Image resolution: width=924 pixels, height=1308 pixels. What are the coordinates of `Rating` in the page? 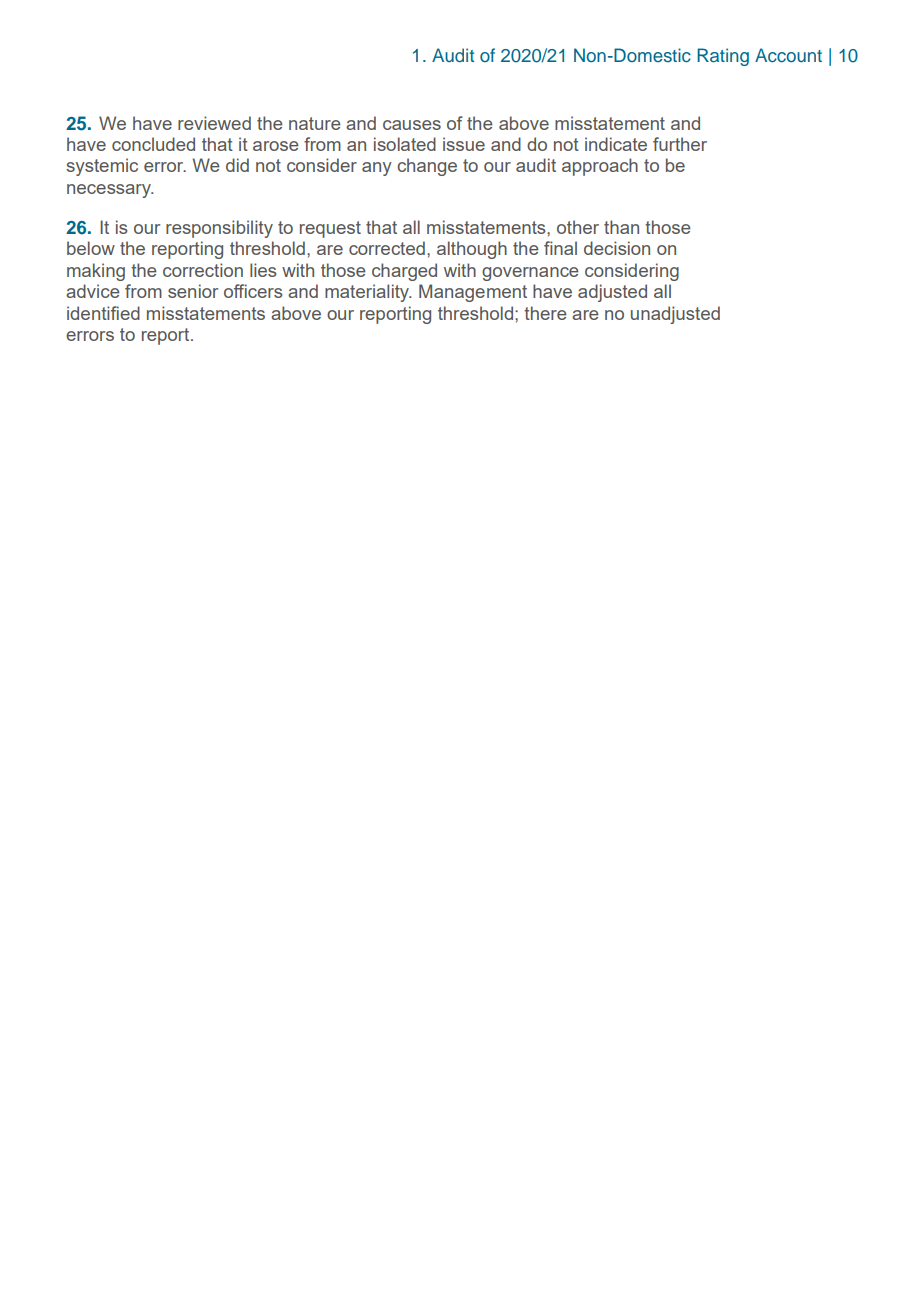 It's located at (723, 57).
